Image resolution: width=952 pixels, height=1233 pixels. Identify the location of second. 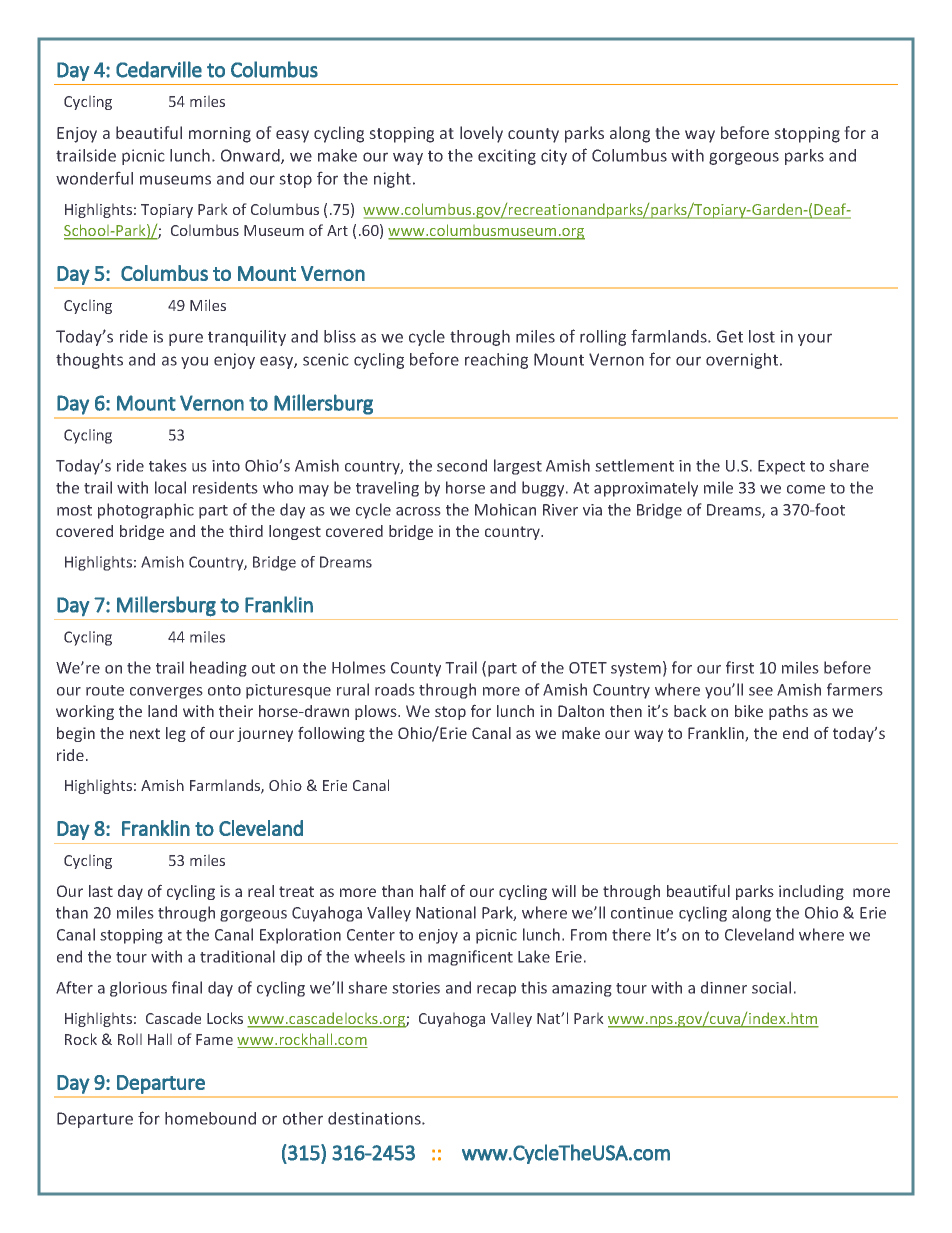
(462, 465).
